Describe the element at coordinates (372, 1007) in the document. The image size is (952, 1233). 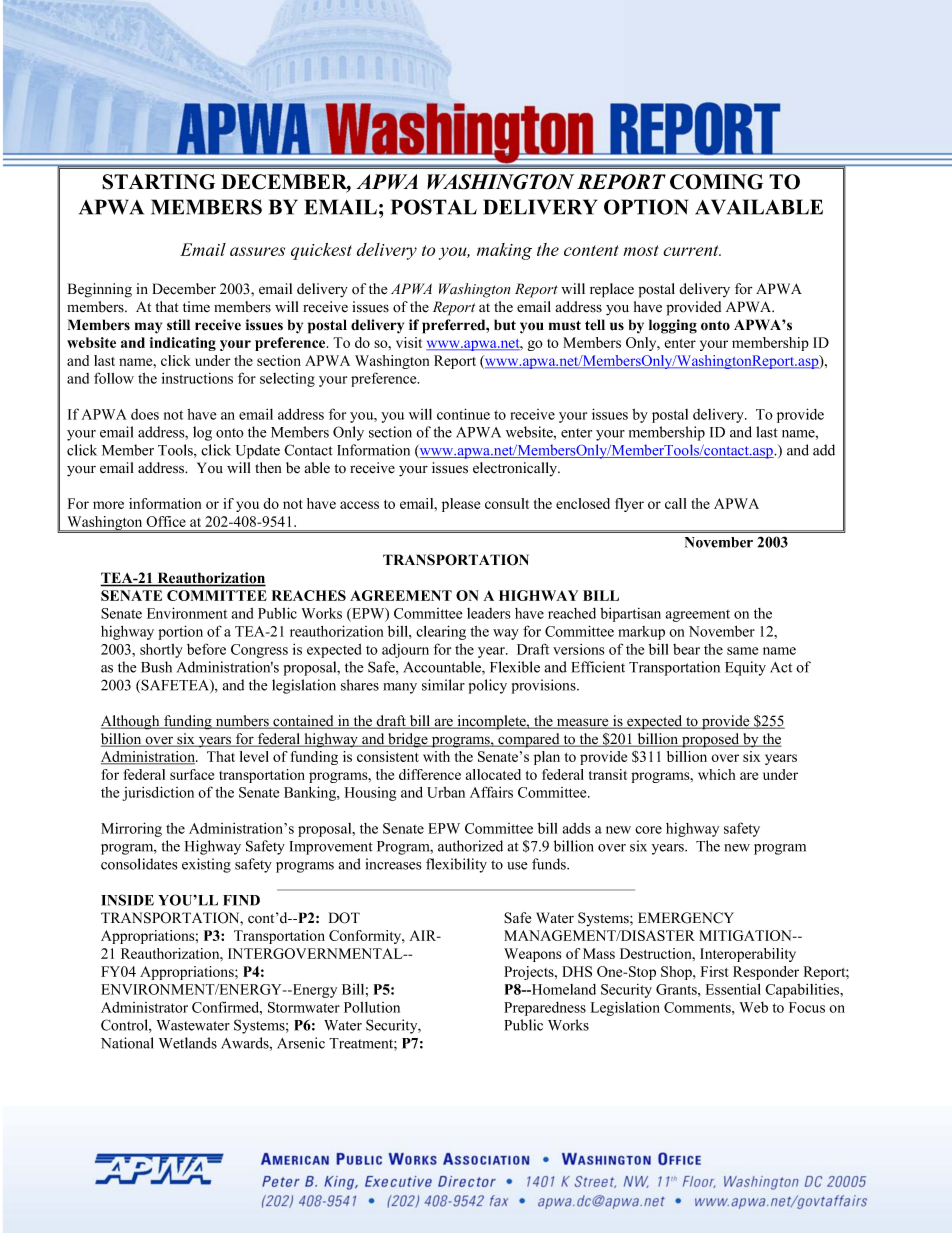
I see `Pollution` at that location.
